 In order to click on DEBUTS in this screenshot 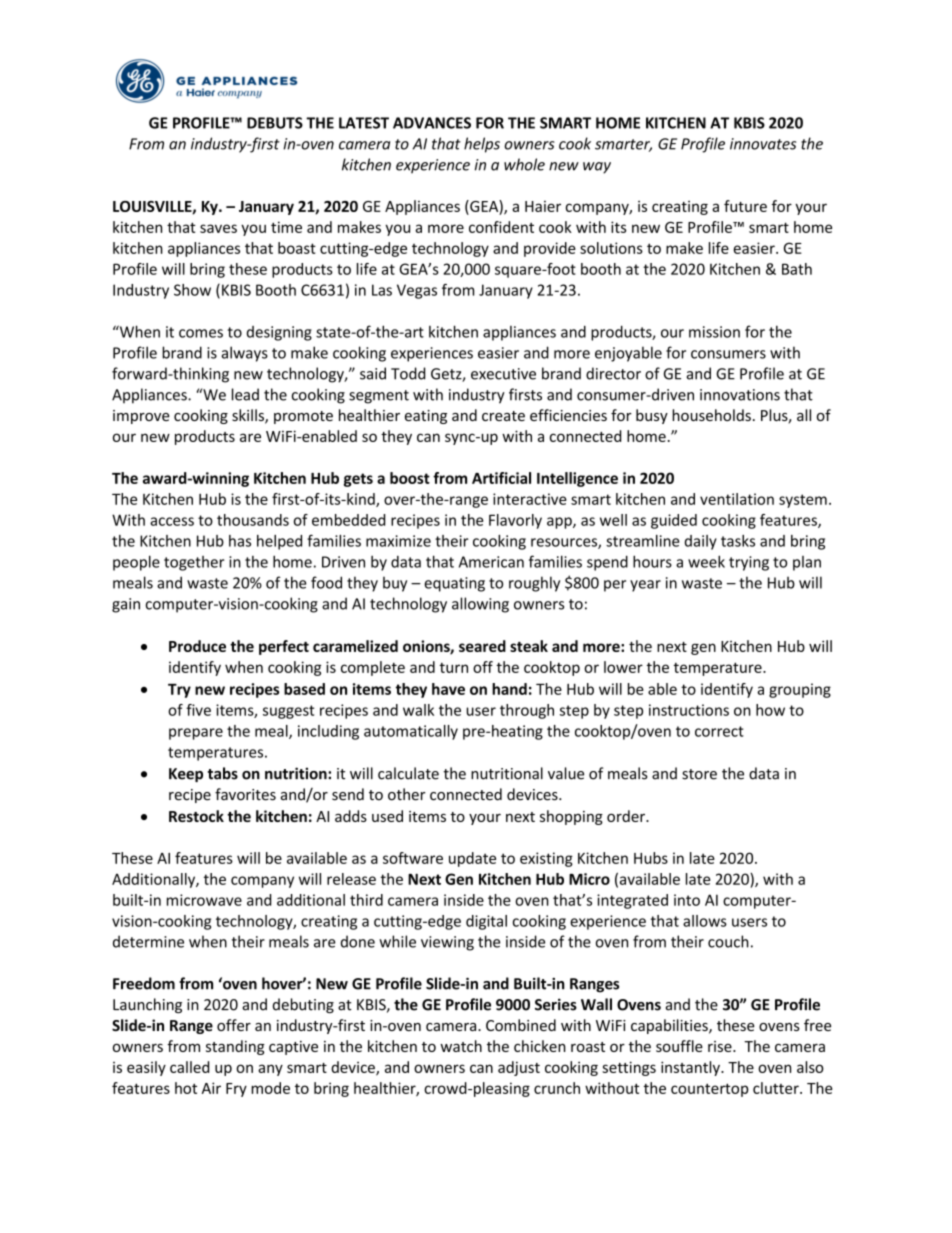, I will do `click(275, 123)`.
